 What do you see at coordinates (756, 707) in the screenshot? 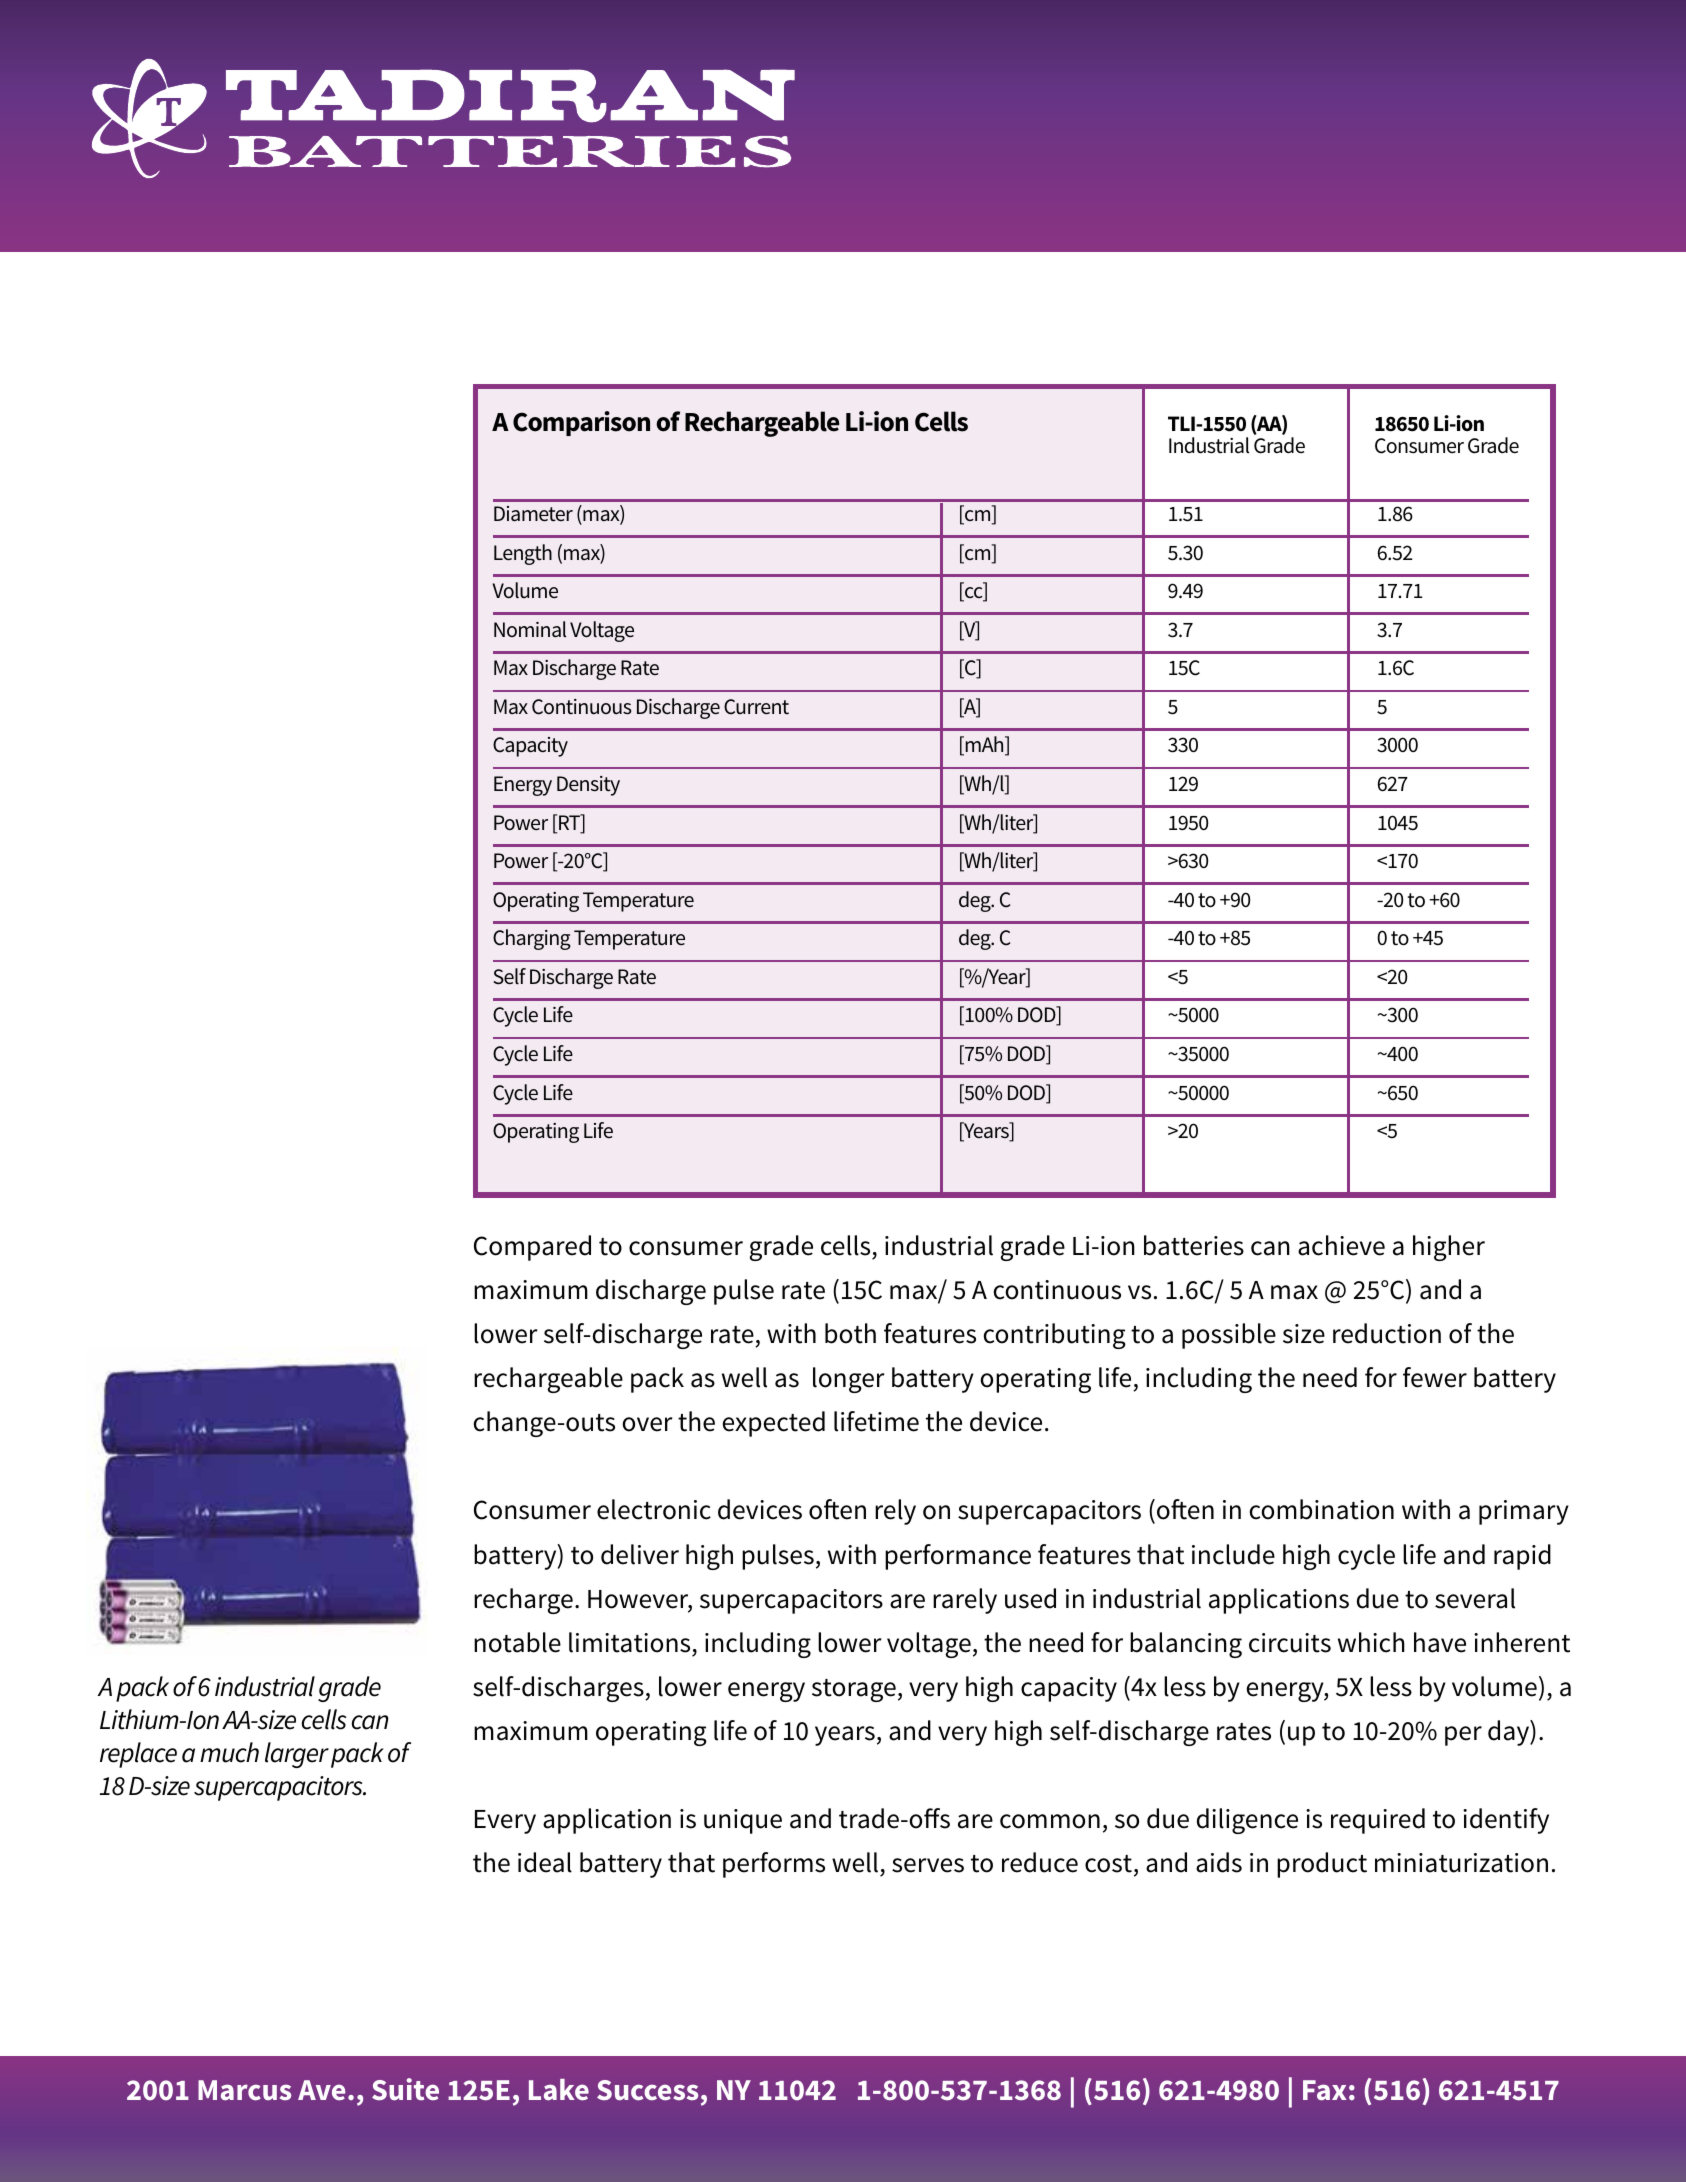
I see `Current` at bounding box center [756, 707].
